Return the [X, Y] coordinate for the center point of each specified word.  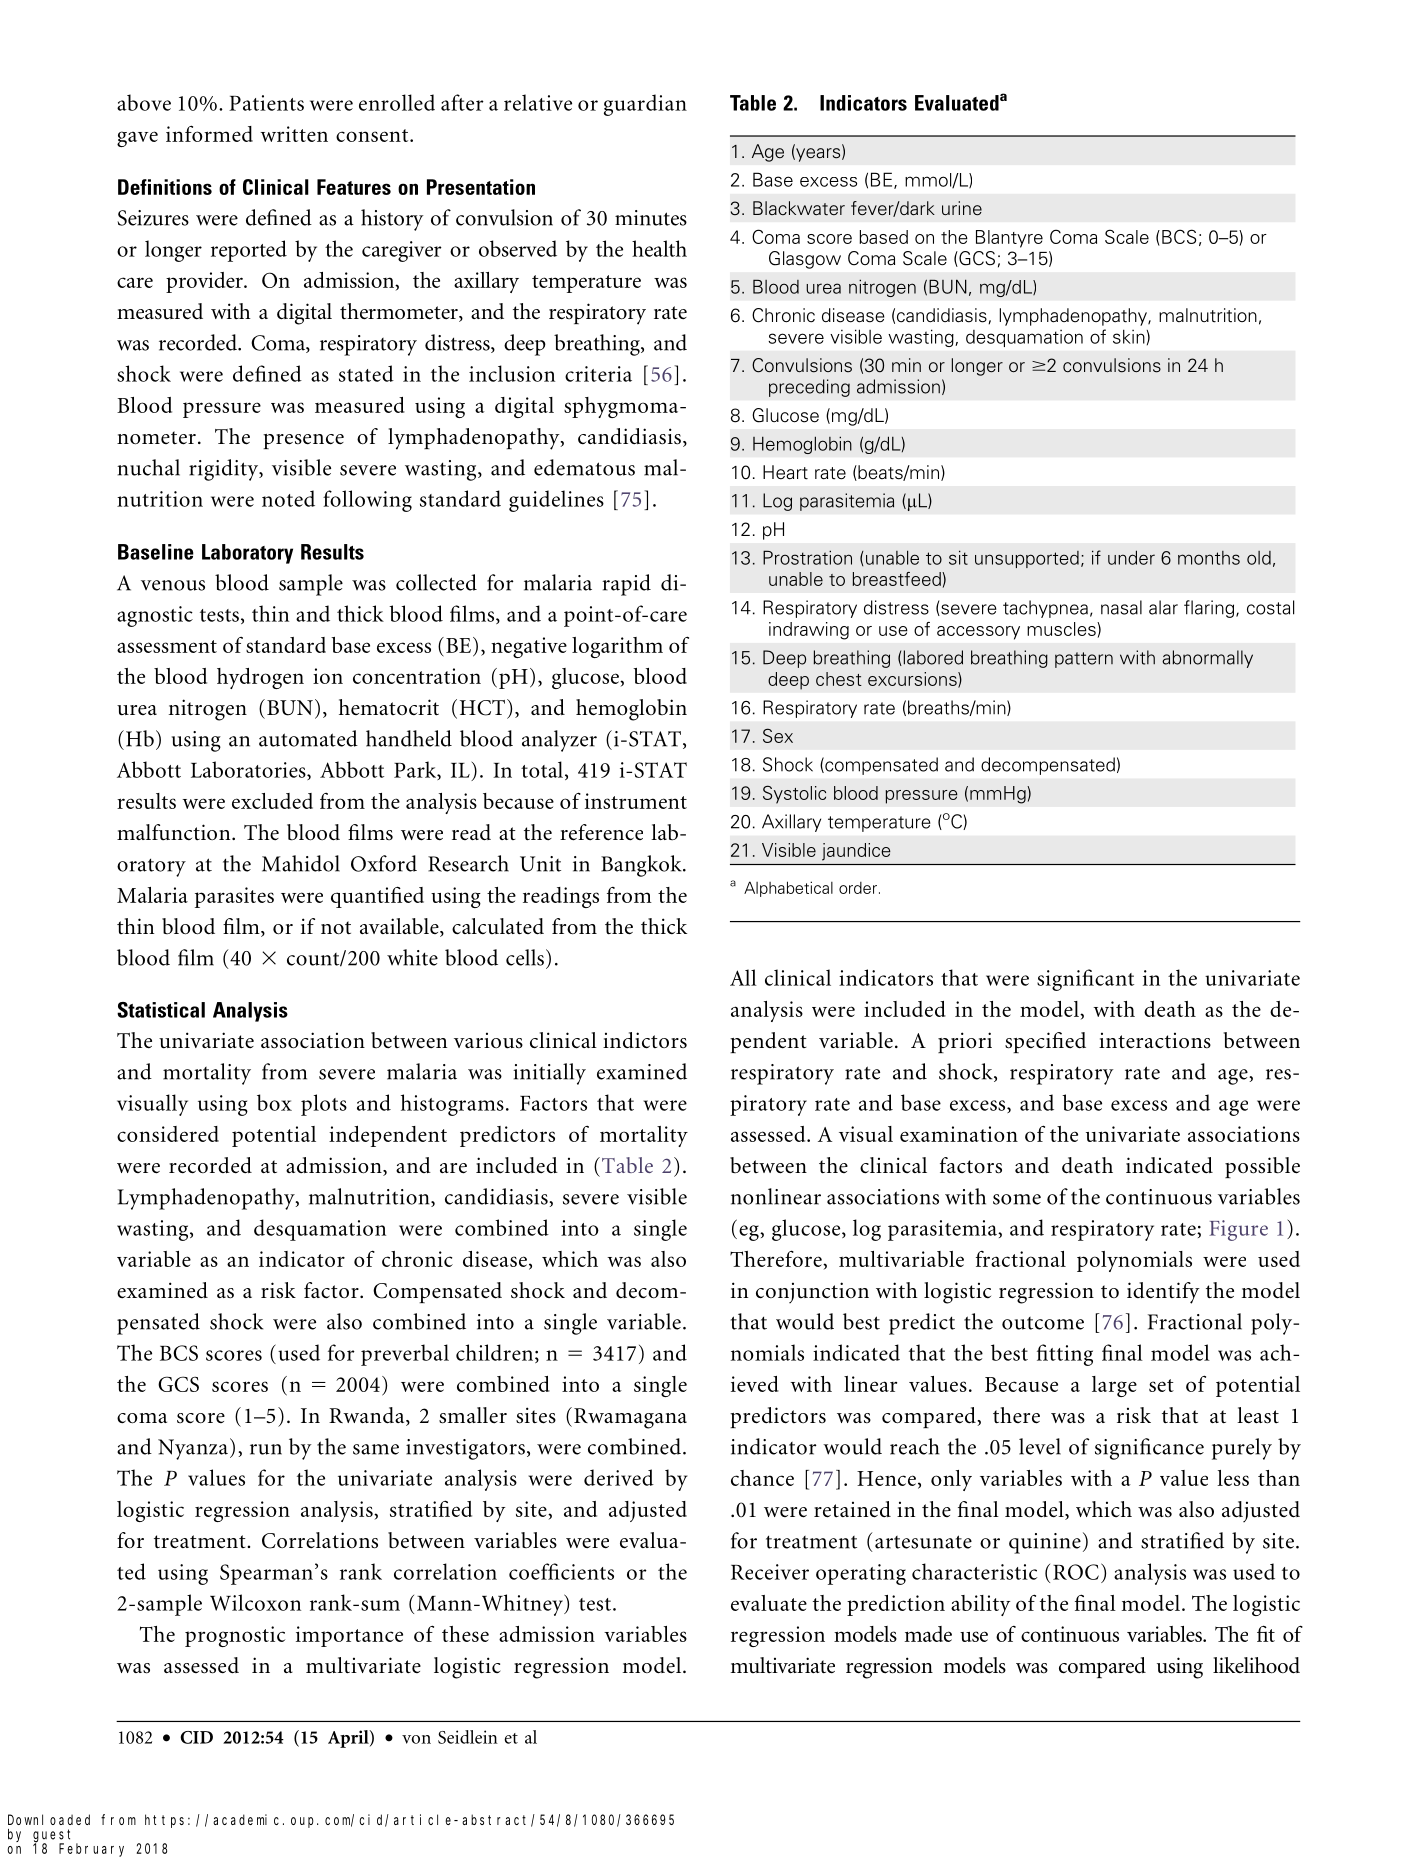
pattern [1084, 660]
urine [962, 208]
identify [1163, 1293]
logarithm [617, 647]
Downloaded [49, 1819]
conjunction [812, 1292]
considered [168, 1134]
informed [209, 133]
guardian [645, 105]
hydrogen [260, 678]
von [416, 1739]
